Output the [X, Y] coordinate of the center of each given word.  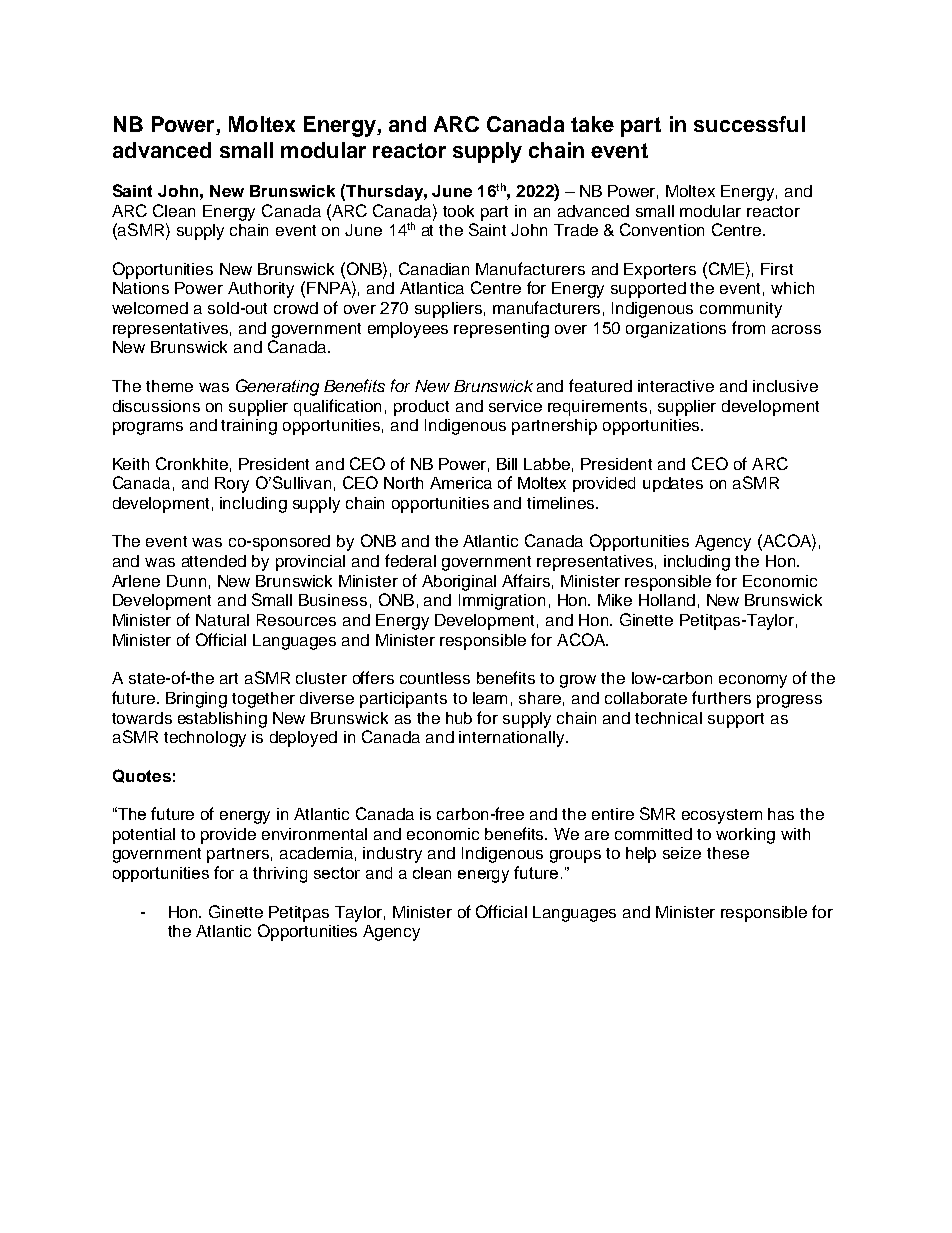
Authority [261, 290]
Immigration [502, 602]
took [458, 211]
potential [144, 836]
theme [169, 386]
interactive [676, 386]
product [421, 408]
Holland [667, 600]
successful [749, 124]
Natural [222, 620]
